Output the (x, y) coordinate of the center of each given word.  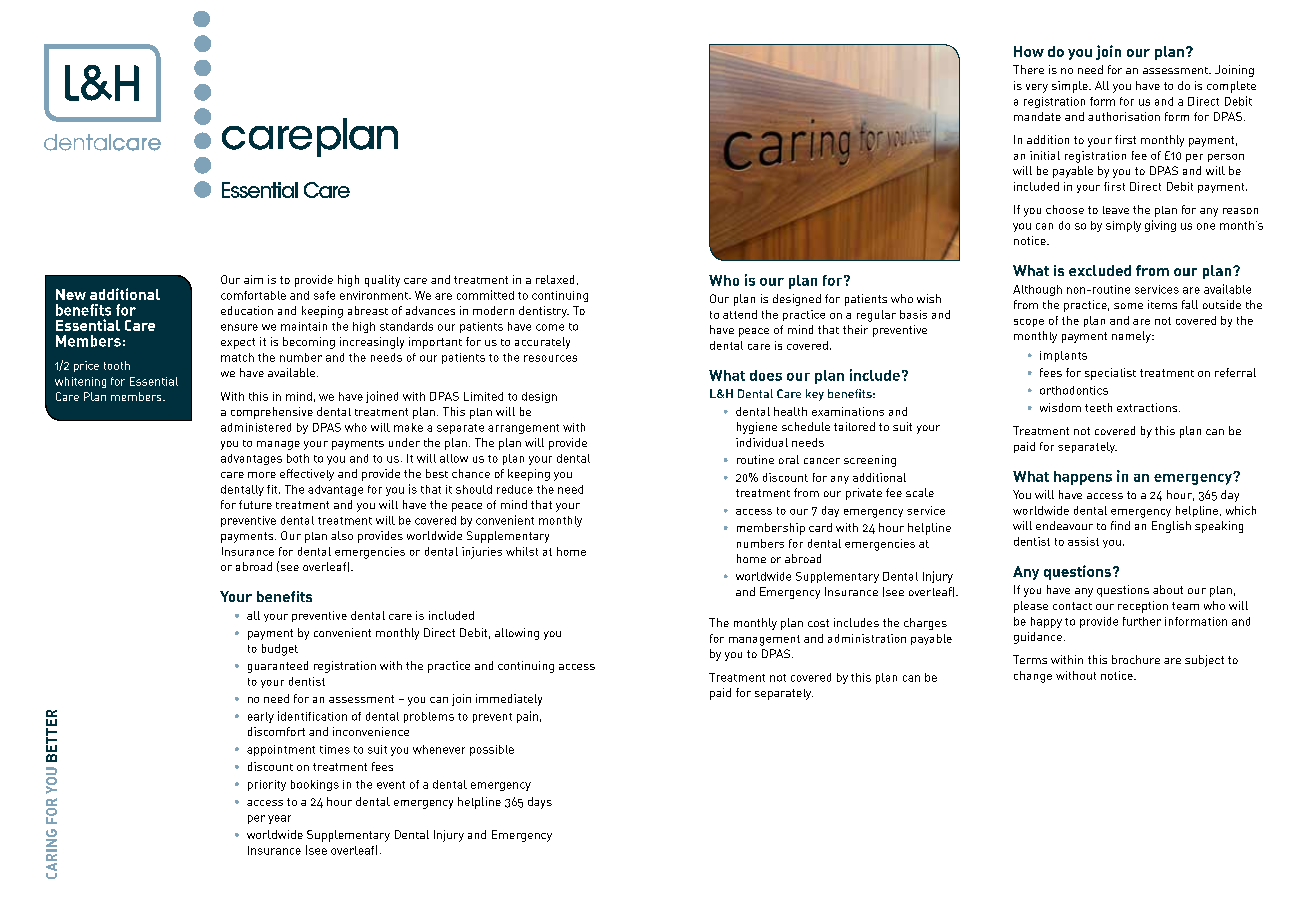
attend (740, 314)
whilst (522, 551)
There (1028, 69)
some (1128, 306)
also (342, 535)
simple (1071, 87)
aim (253, 279)
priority (267, 785)
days (540, 803)
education (247, 310)
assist (1083, 541)
